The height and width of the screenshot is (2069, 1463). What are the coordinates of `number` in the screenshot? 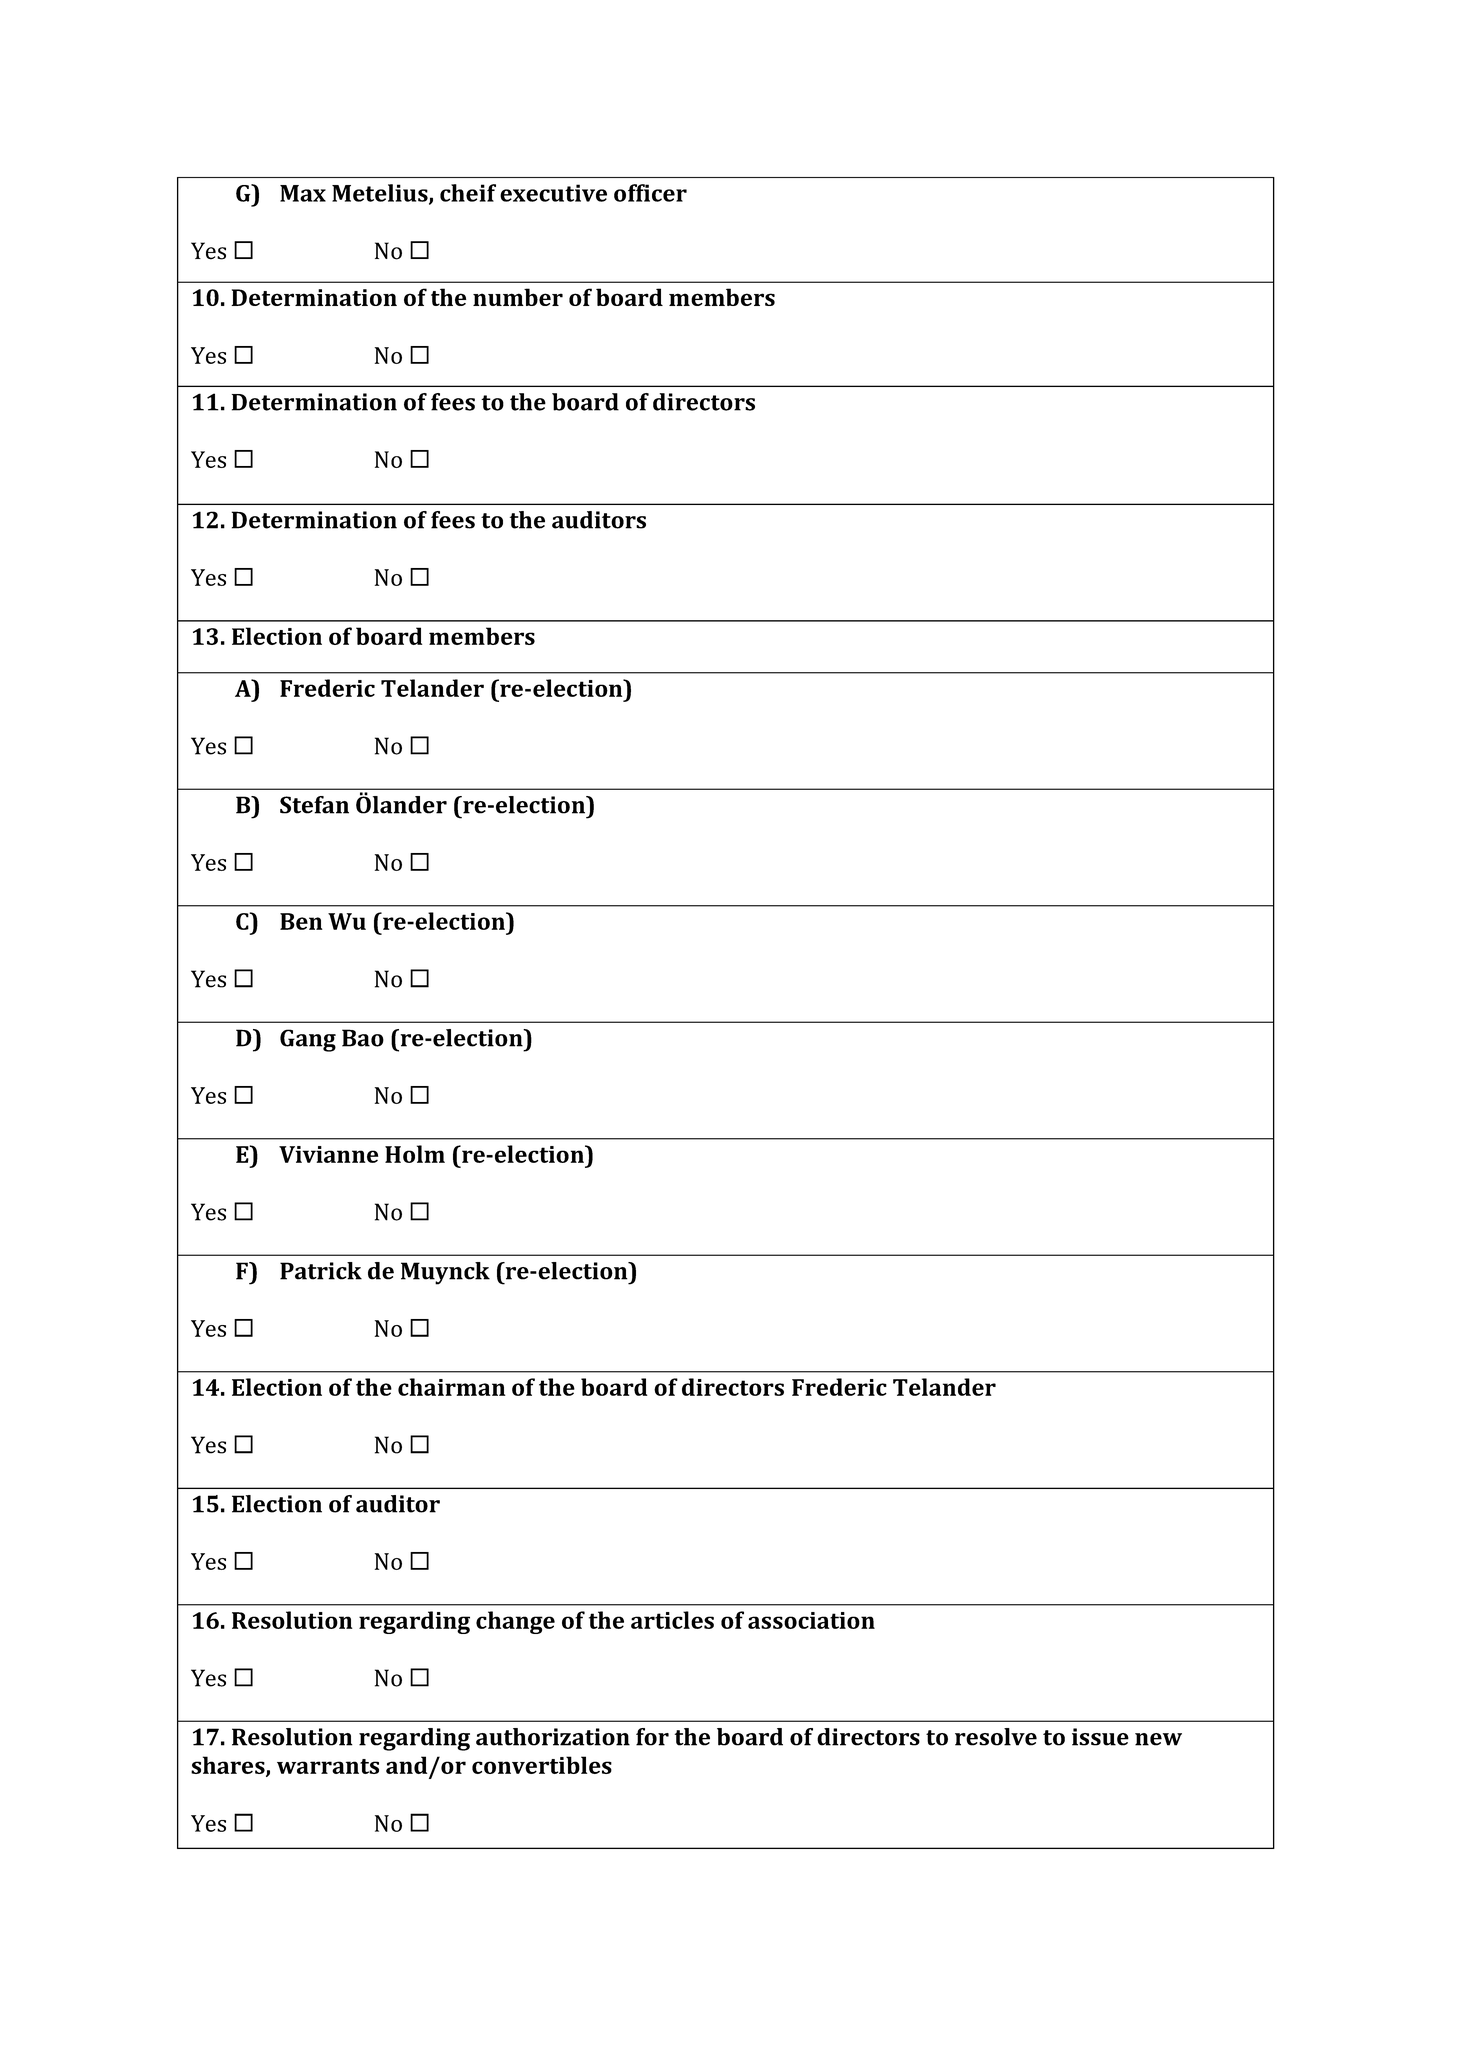 It's located at (518, 297).
